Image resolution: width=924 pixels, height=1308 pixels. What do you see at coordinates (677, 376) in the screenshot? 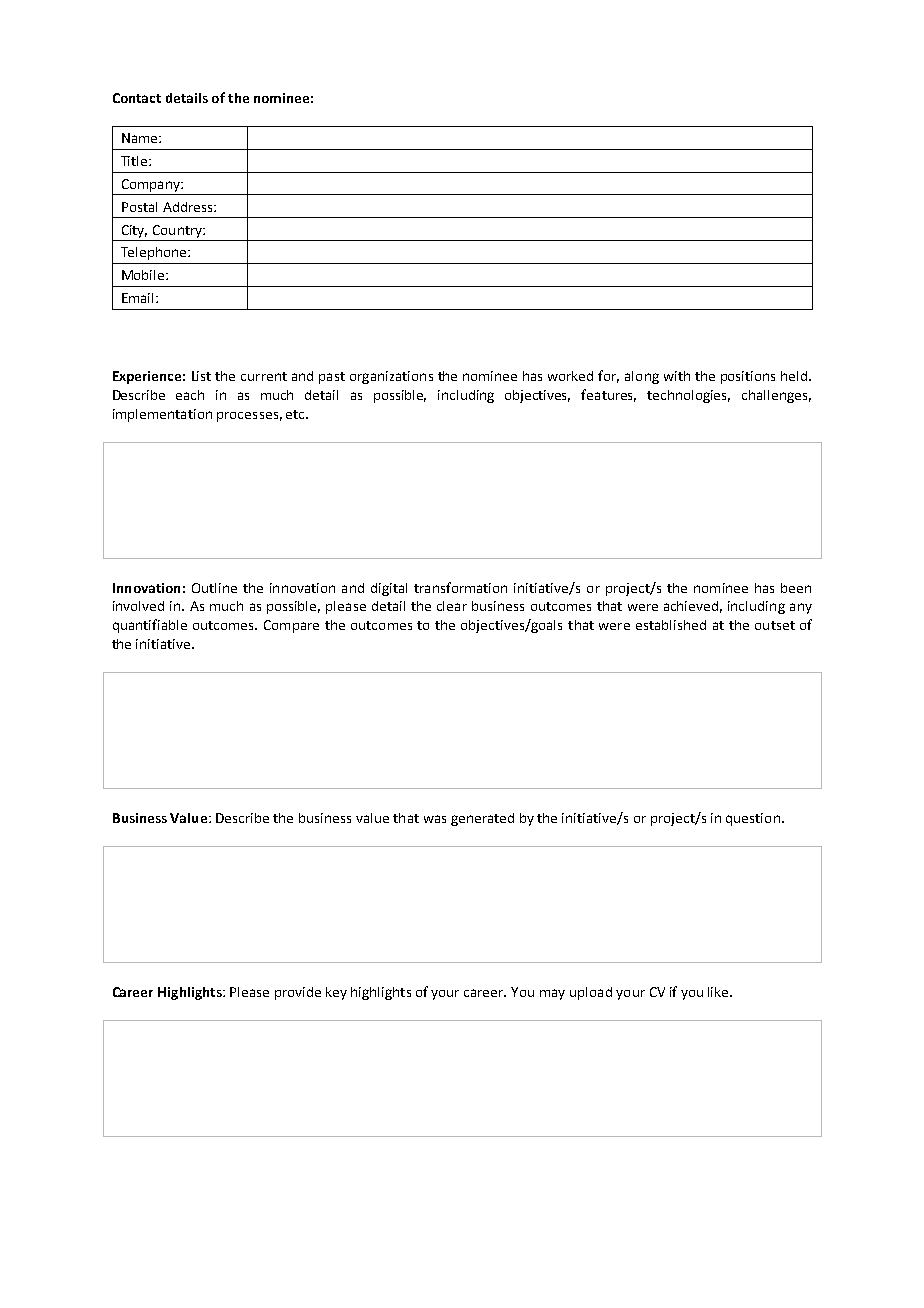
I see `with` at bounding box center [677, 376].
